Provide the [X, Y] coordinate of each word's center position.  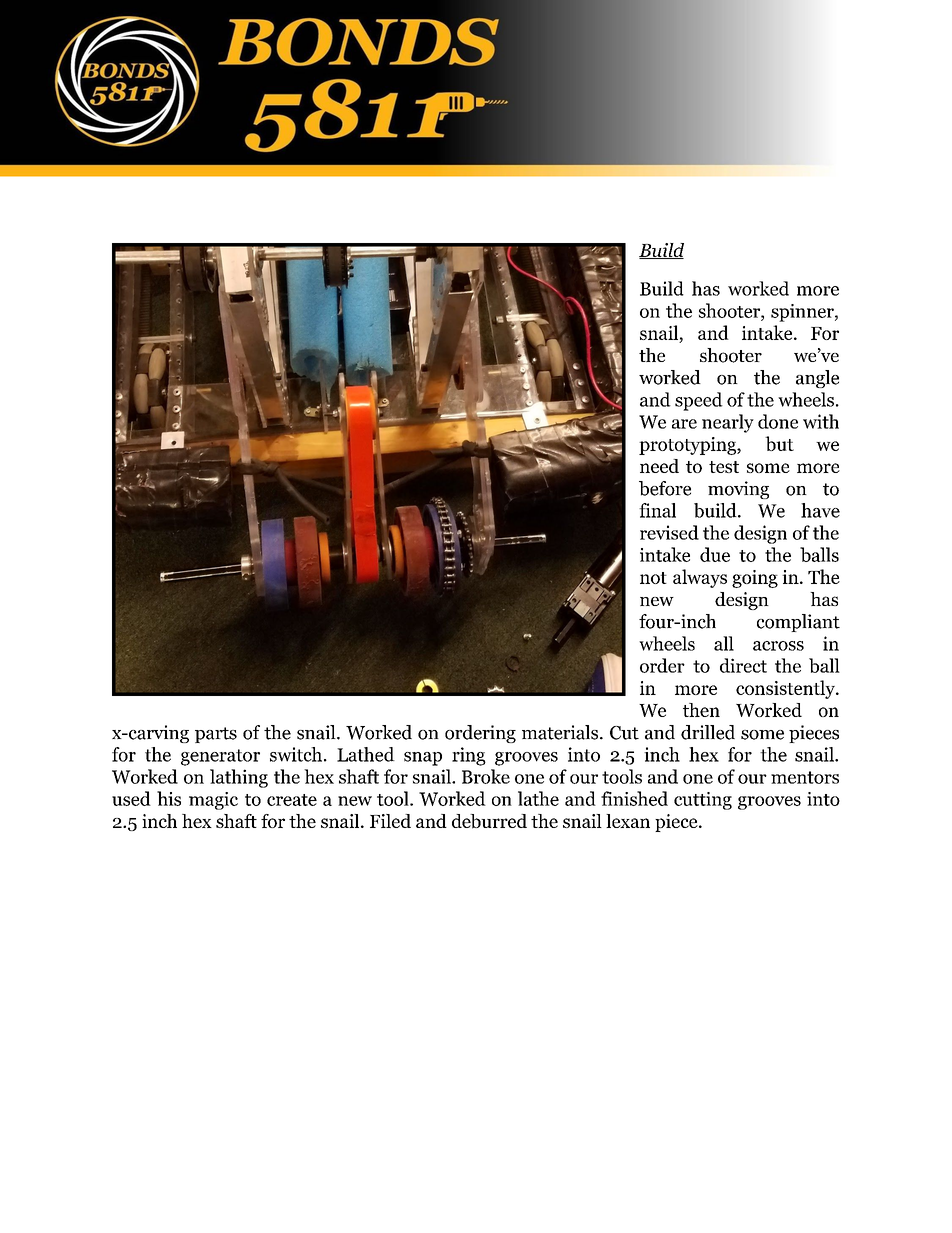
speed [699, 401]
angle [817, 379]
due [715, 554]
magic [213, 801]
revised [669, 532]
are [684, 424]
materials [560, 732]
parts [216, 735]
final [657, 510]
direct [743, 665]
